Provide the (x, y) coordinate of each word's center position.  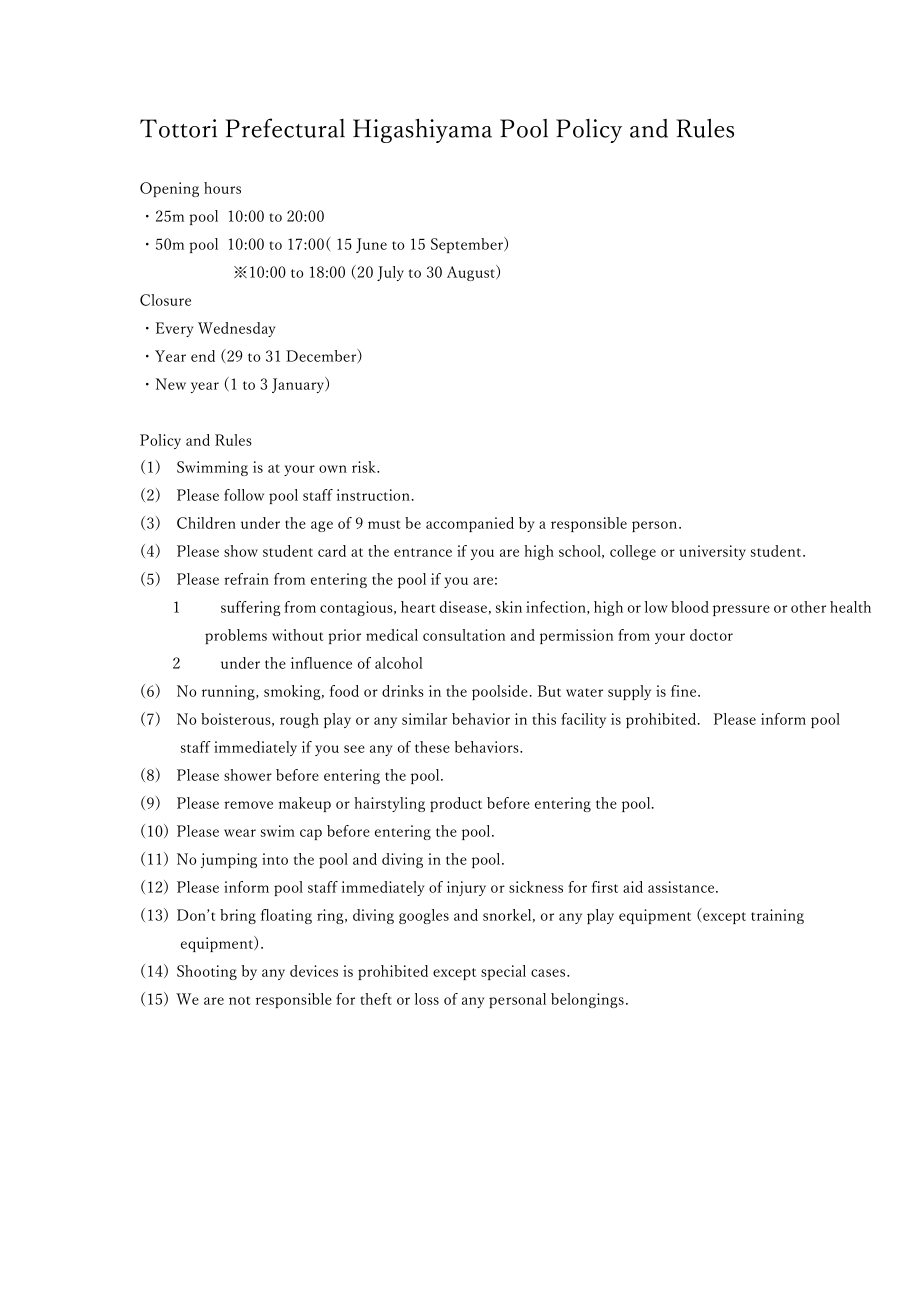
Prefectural (285, 128)
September (468, 245)
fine (685, 691)
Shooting (207, 972)
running (229, 692)
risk (365, 467)
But (549, 691)
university (712, 552)
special (503, 972)
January (299, 385)
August (472, 273)
